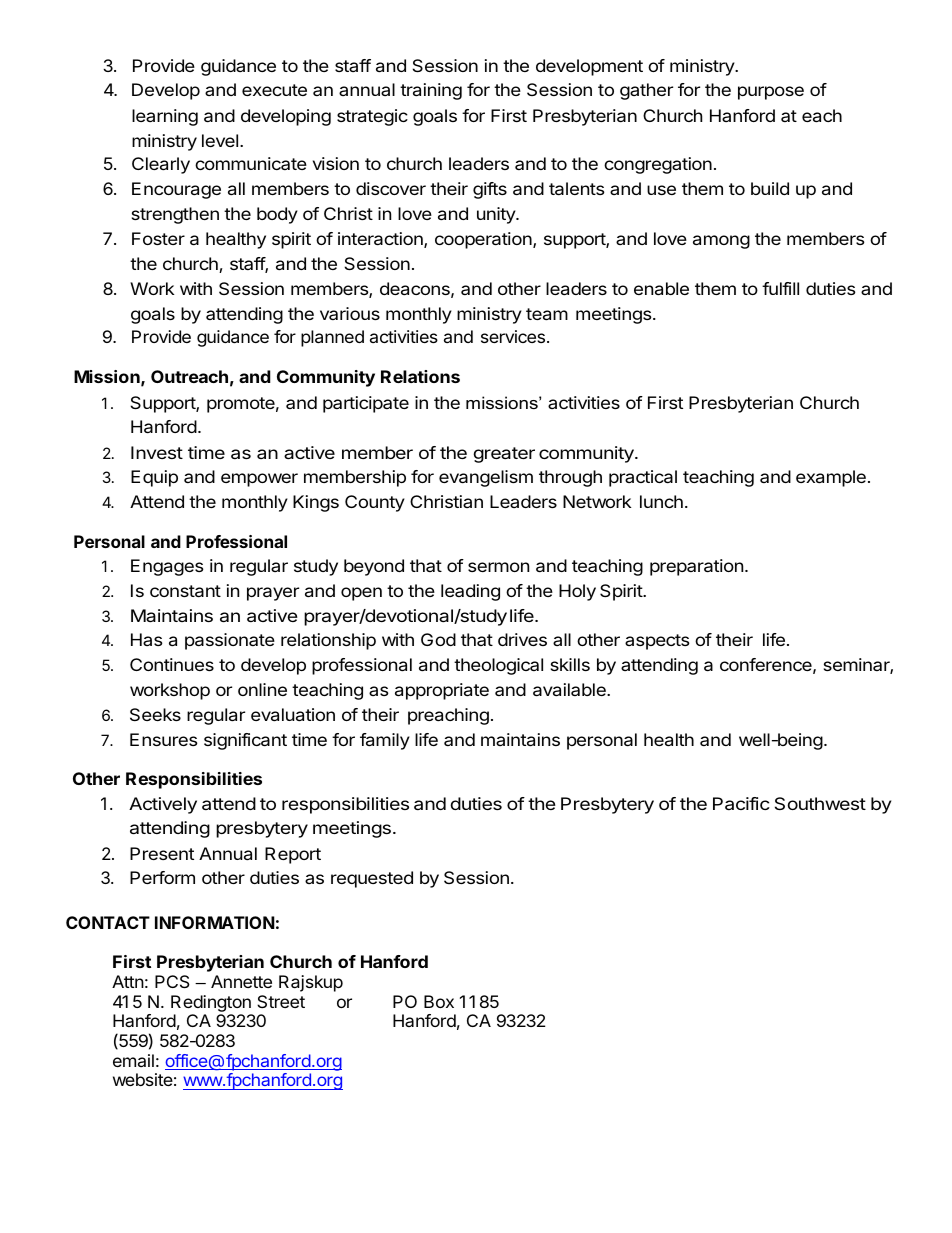 This screenshot has height=1233, width=952. Describe the element at coordinates (696, 567) in the screenshot. I see `preparation` at that location.
